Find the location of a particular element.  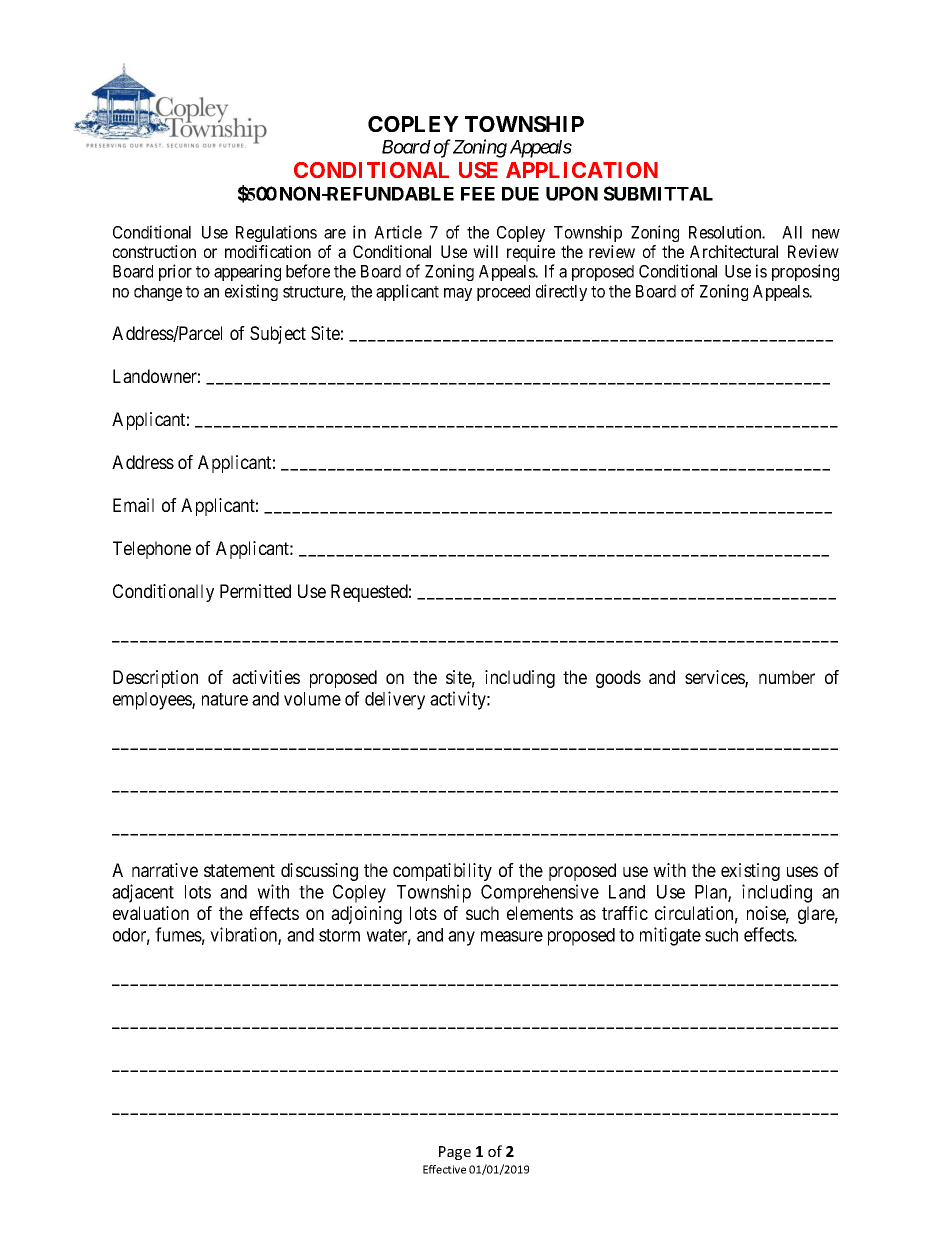

evaluation is located at coordinates (151, 913).
